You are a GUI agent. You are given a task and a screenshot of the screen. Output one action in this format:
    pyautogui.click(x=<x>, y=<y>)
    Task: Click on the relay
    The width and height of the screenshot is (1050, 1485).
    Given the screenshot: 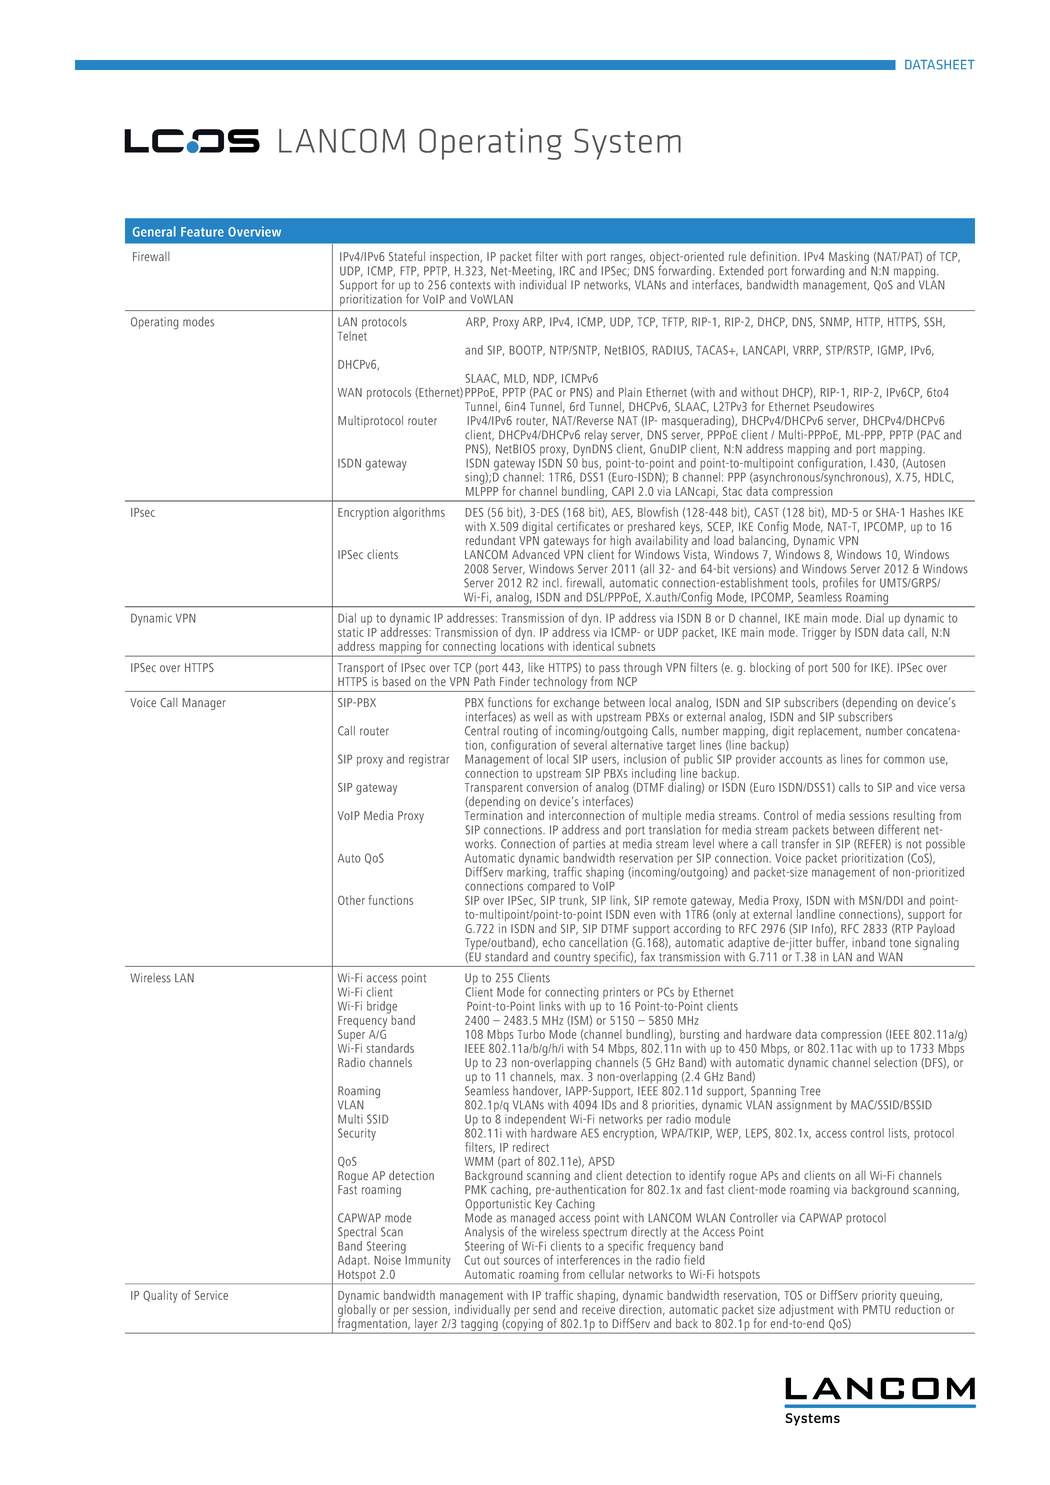 What is the action you would take?
    pyautogui.click(x=597, y=437)
